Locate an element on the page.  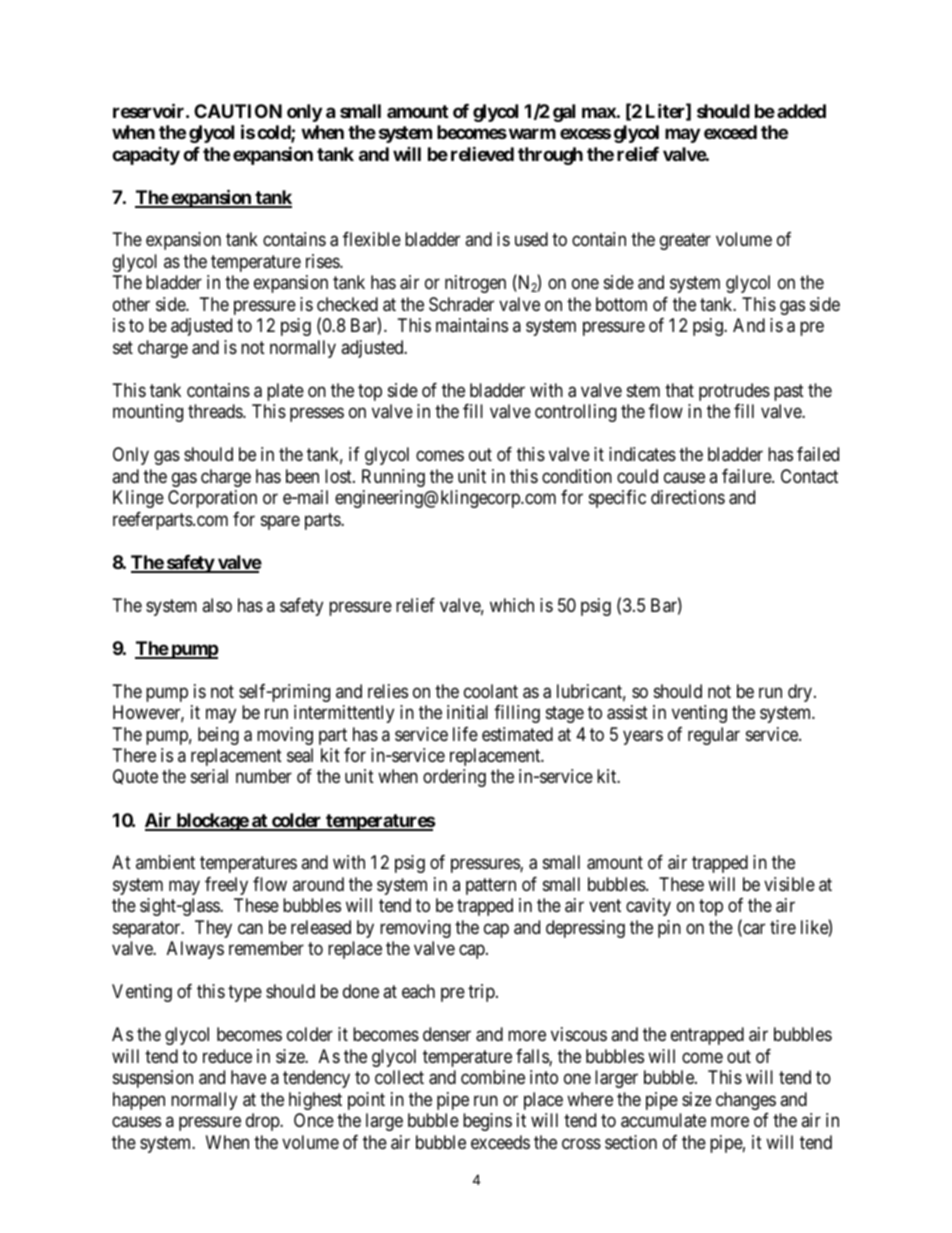
relieved is located at coordinates (482, 153).
